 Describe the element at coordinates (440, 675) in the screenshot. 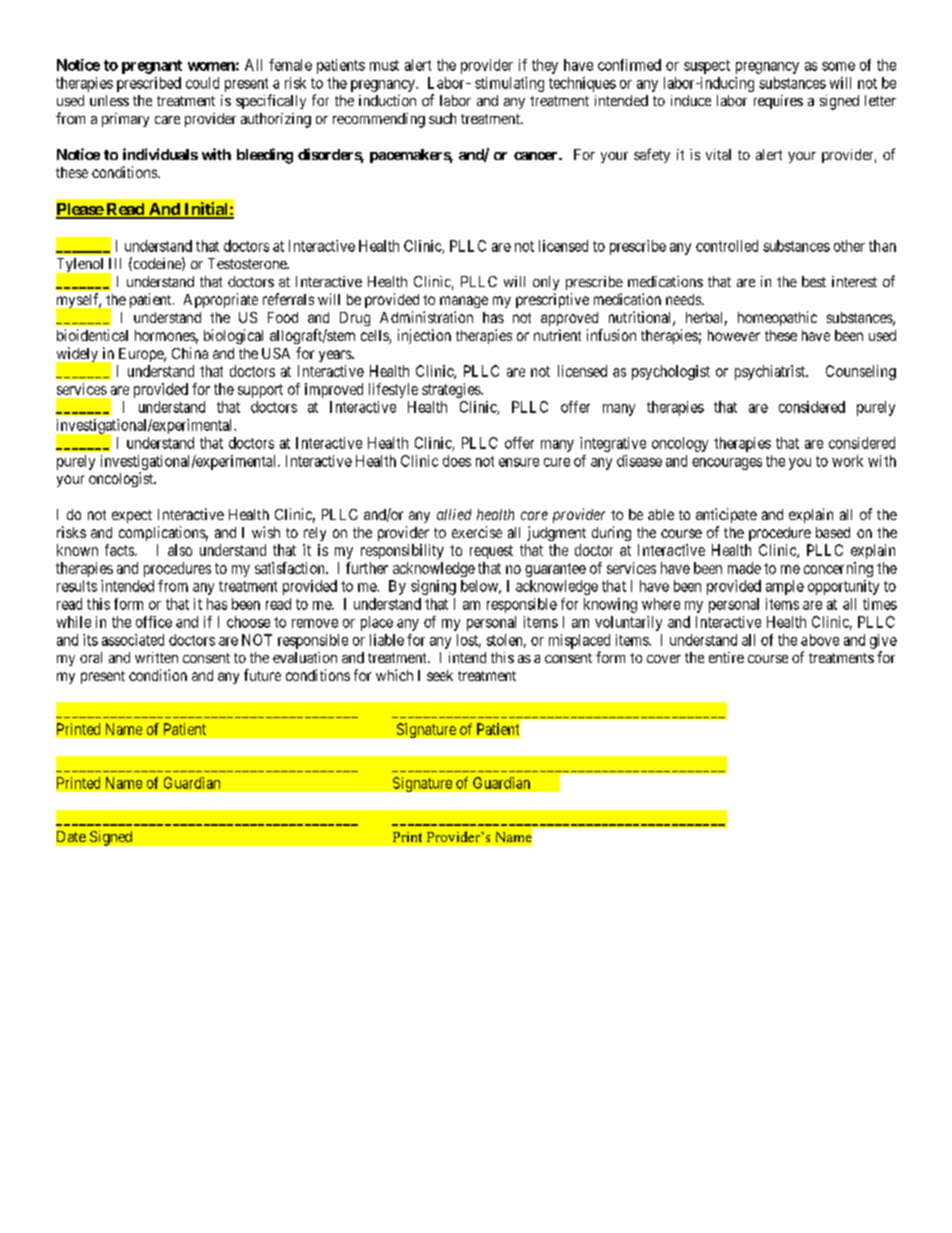

I see `seek` at that location.
